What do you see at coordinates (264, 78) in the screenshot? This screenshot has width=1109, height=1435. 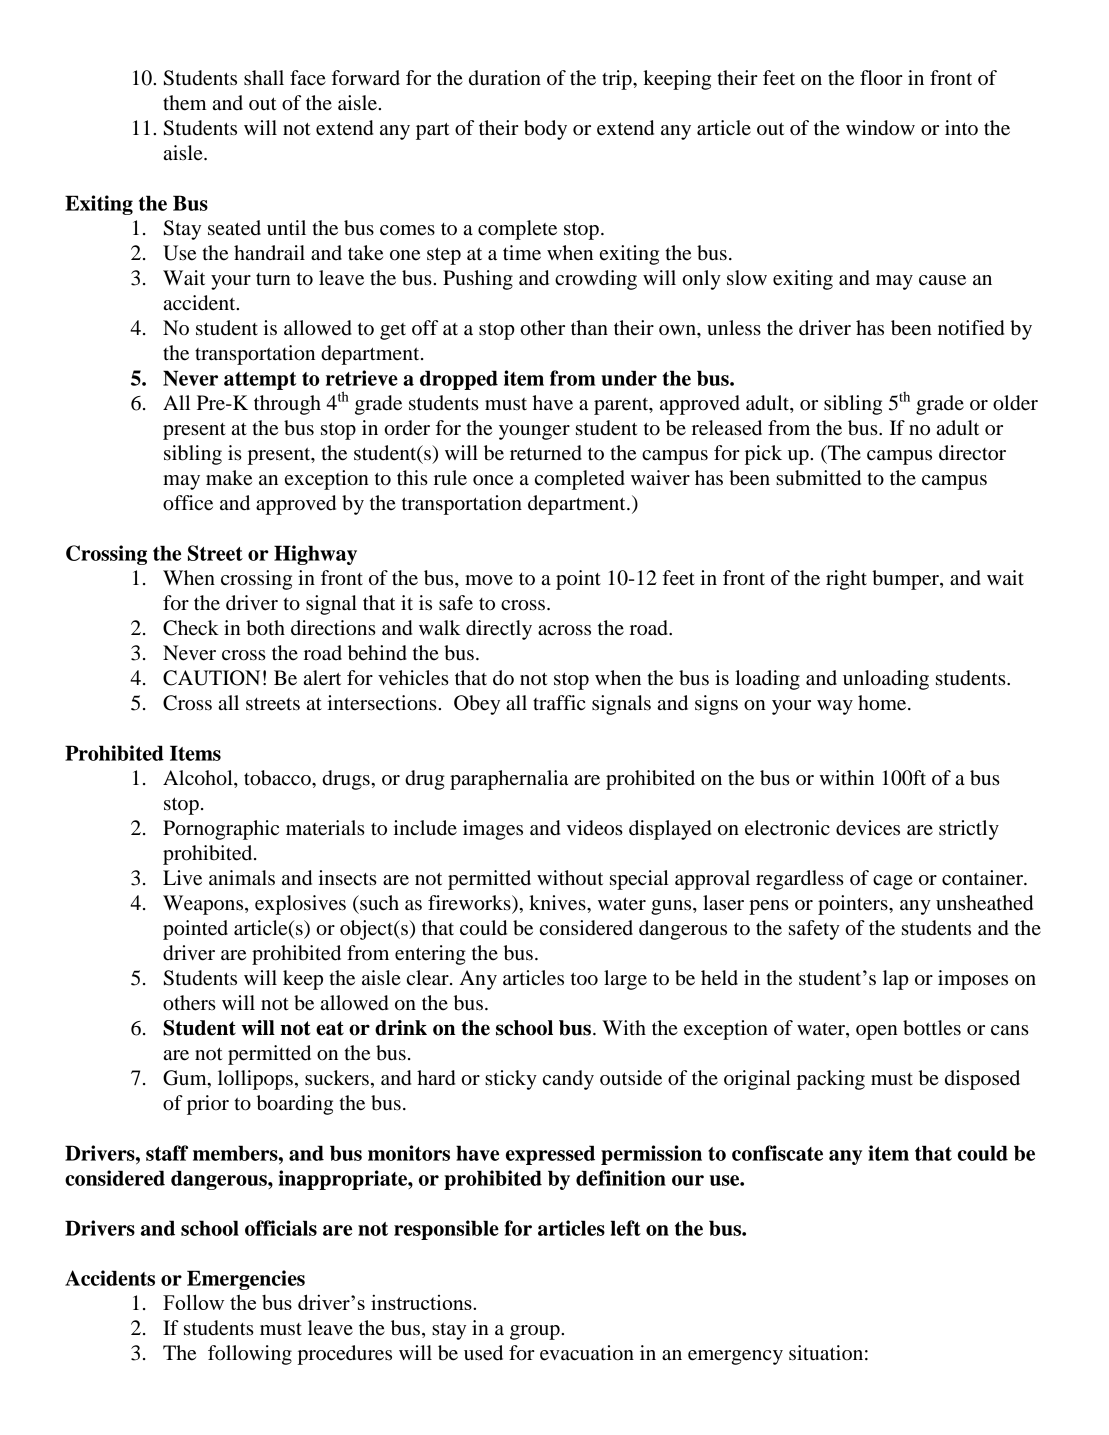 I see `shall` at bounding box center [264, 78].
